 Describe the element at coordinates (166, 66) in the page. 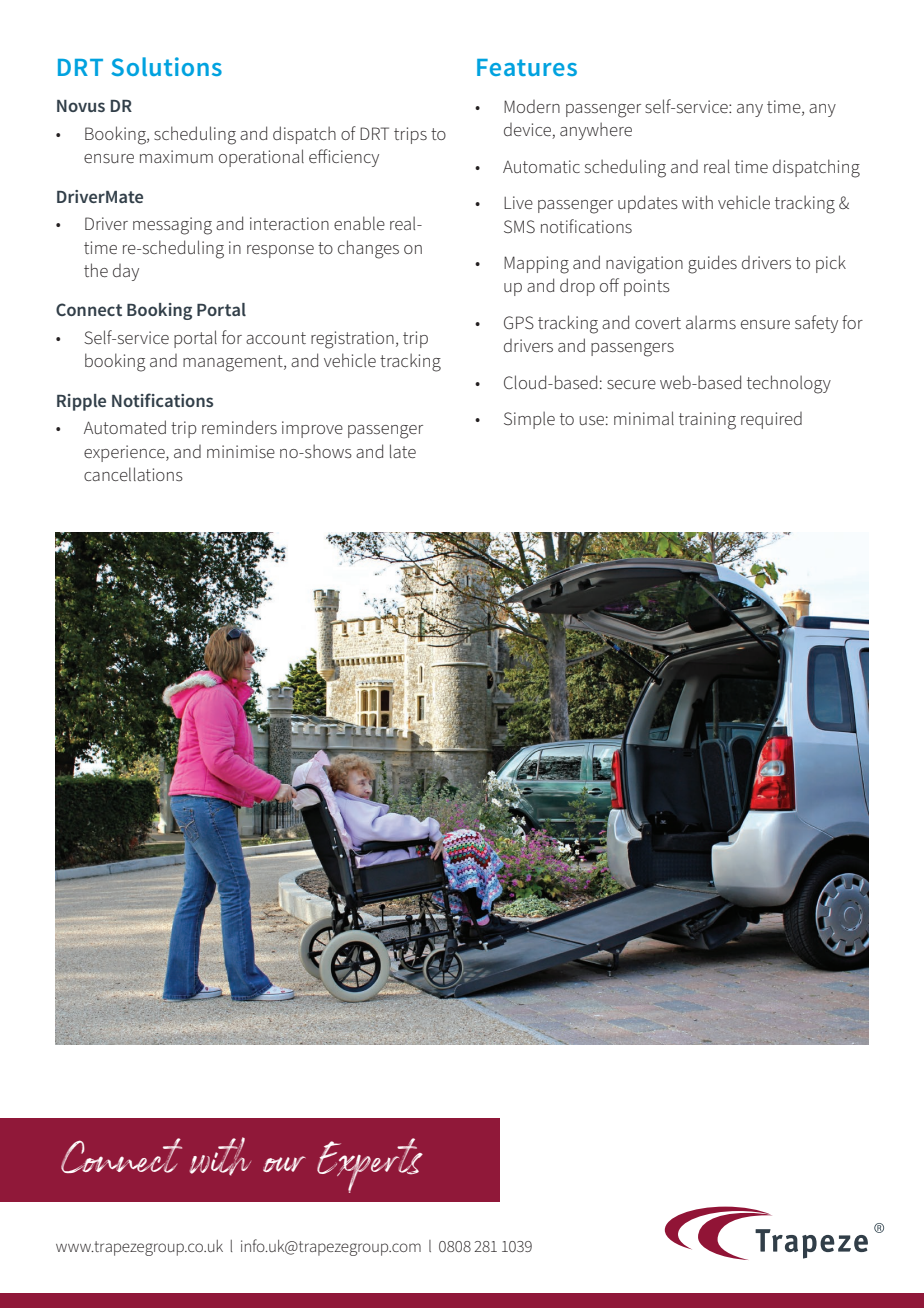

I see `Solutions` at that location.
